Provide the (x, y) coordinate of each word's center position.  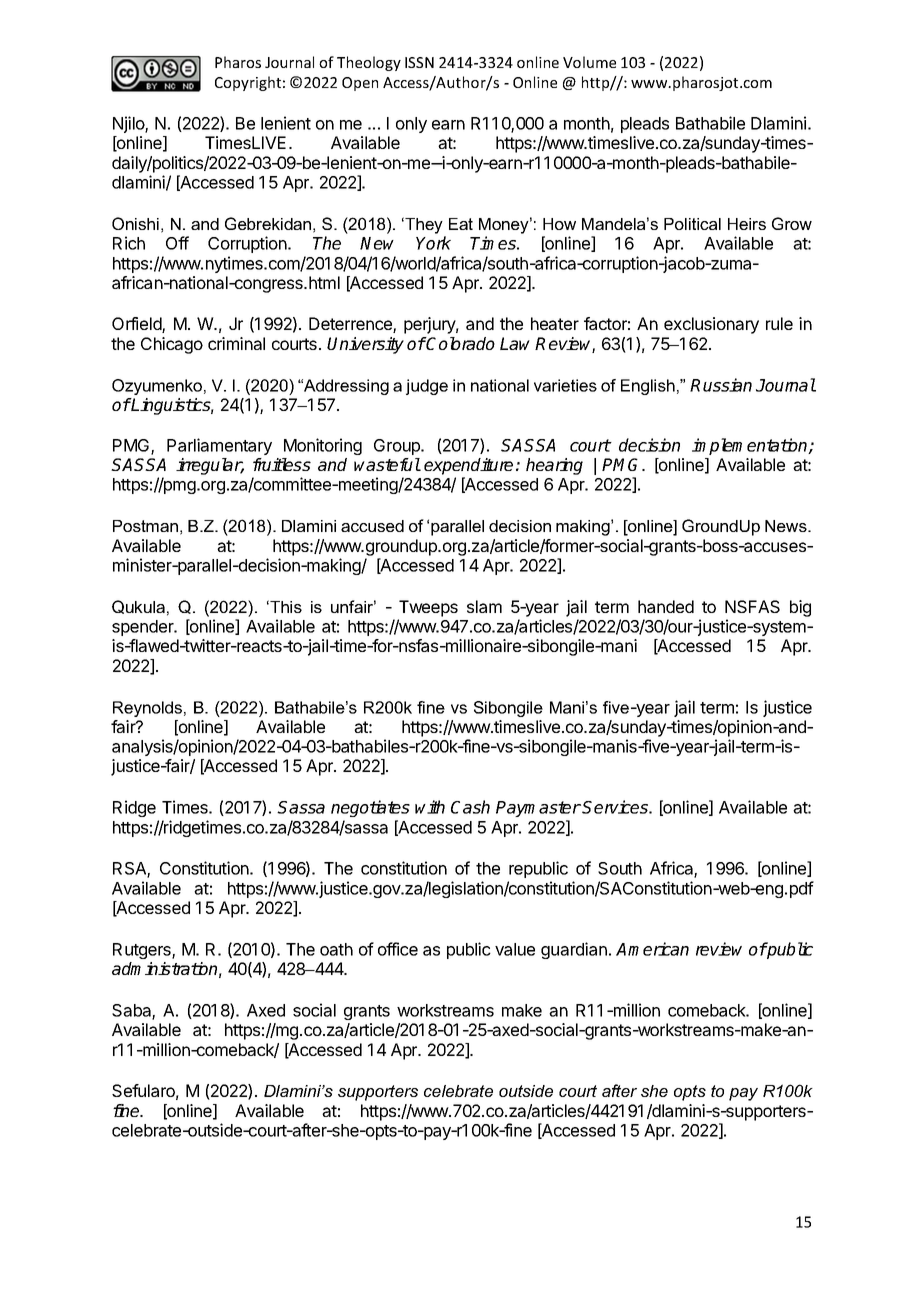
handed (666, 606)
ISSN (419, 62)
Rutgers (143, 951)
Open (360, 84)
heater (555, 323)
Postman (145, 526)
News (787, 526)
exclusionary (711, 325)
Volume (589, 62)
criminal (236, 343)
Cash (470, 807)
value (515, 949)
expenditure (468, 466)
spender (144, 628)
